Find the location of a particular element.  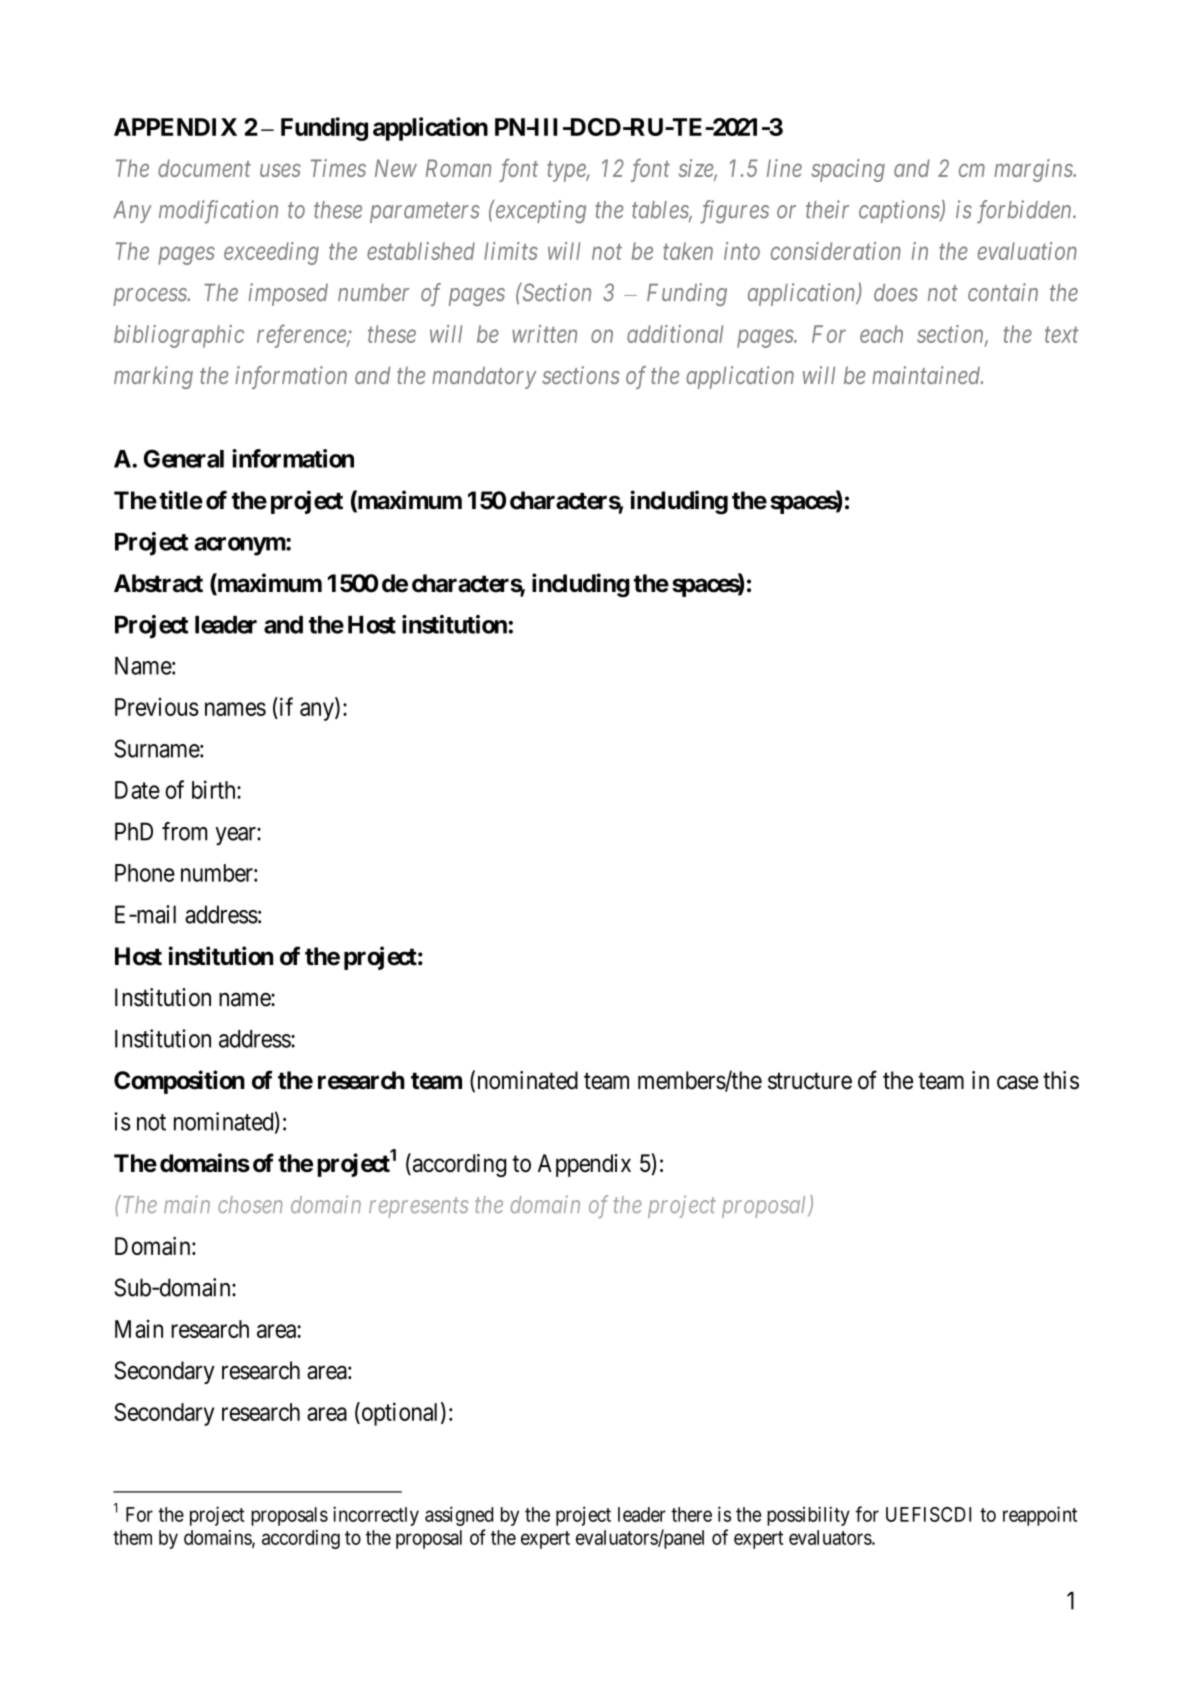

modification is located at coordinates (218, 212).
